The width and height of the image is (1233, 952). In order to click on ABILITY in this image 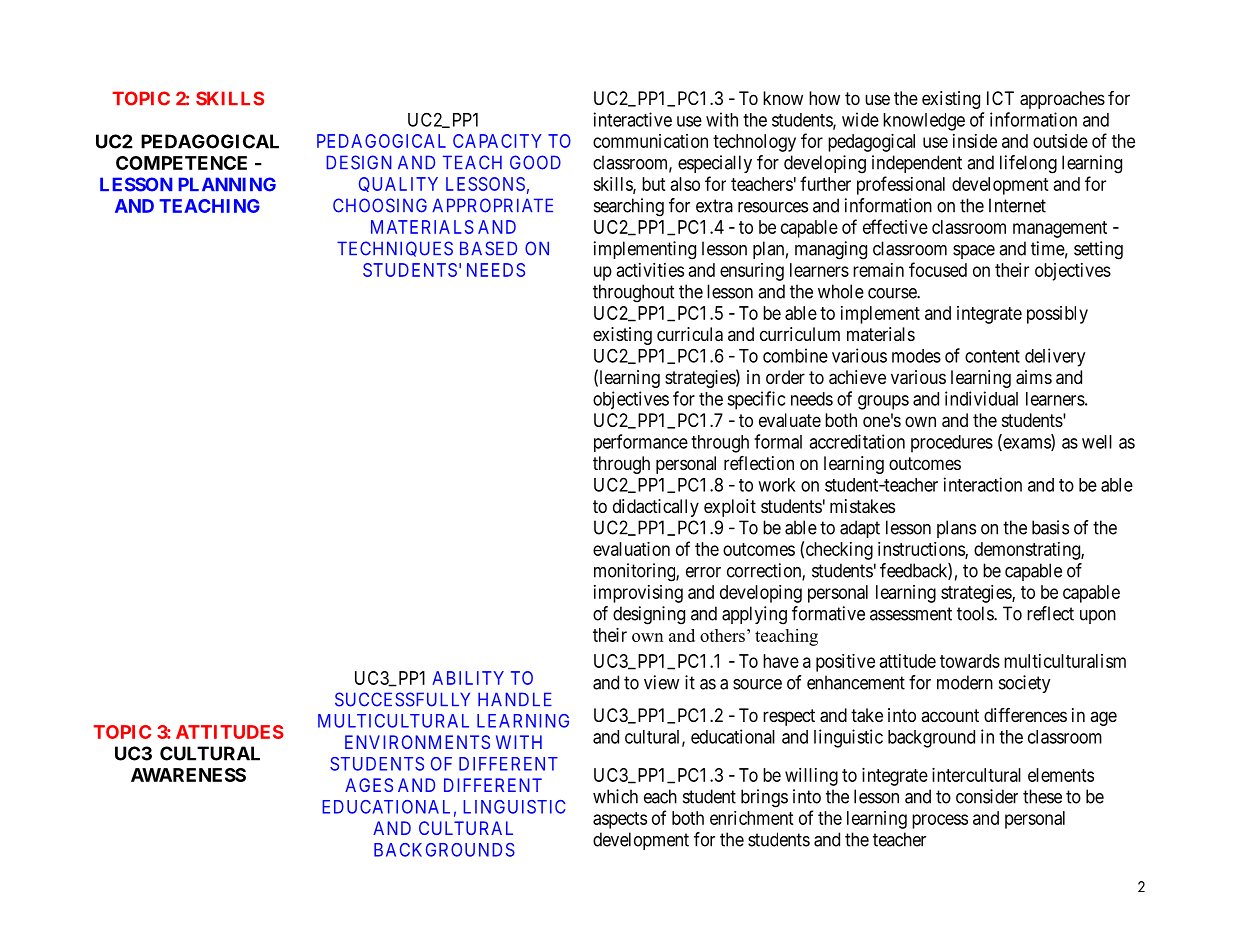, I will do `click(468, 678)`.
